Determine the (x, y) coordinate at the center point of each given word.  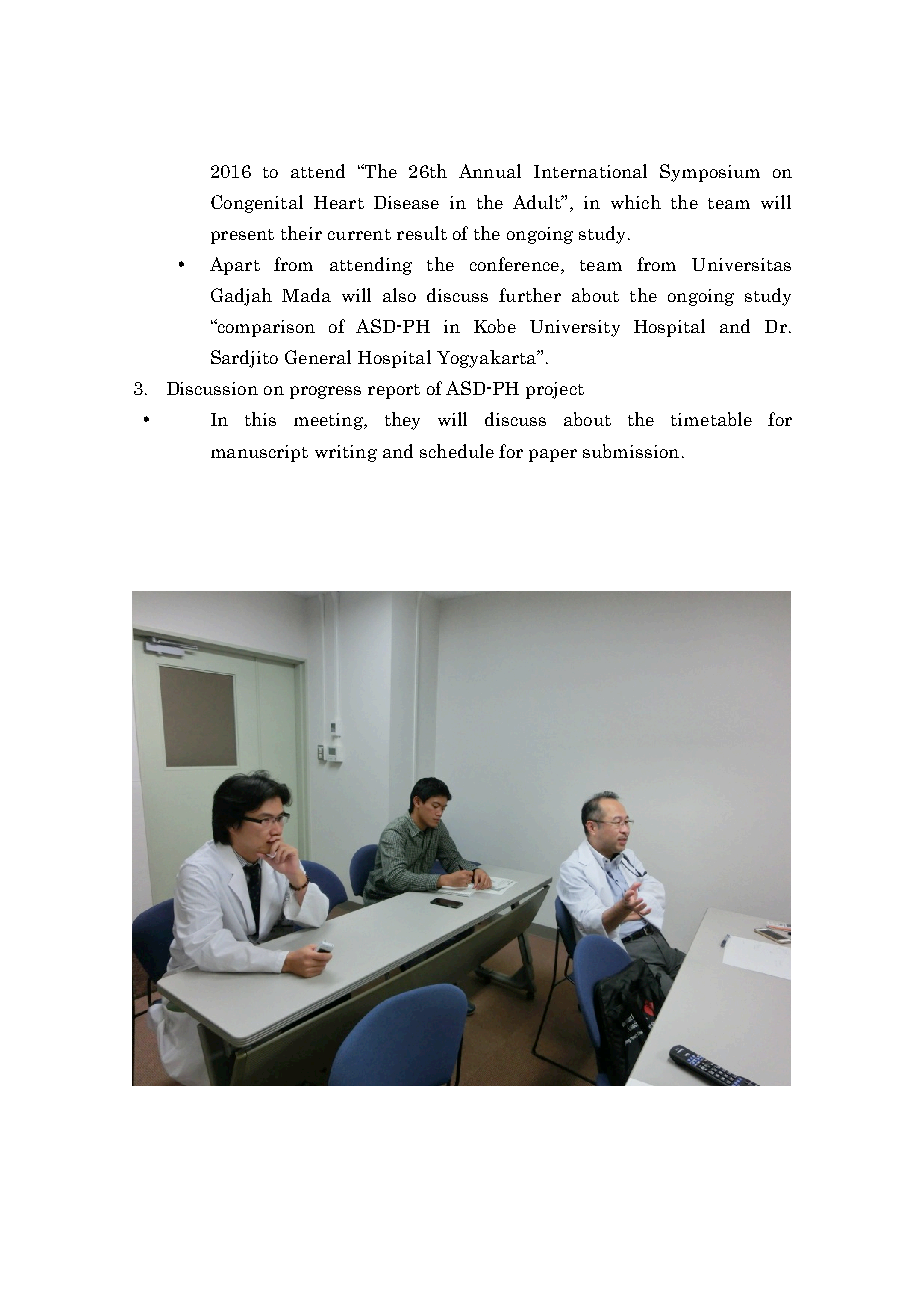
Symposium (710, 173)
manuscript (259, 453)
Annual (490, 171)
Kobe (495, 326)
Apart (235, 266)
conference (514, 264)
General (318, 357)
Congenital (257, 204)
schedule (457, 451)
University (575, 328)
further (530, 295)
